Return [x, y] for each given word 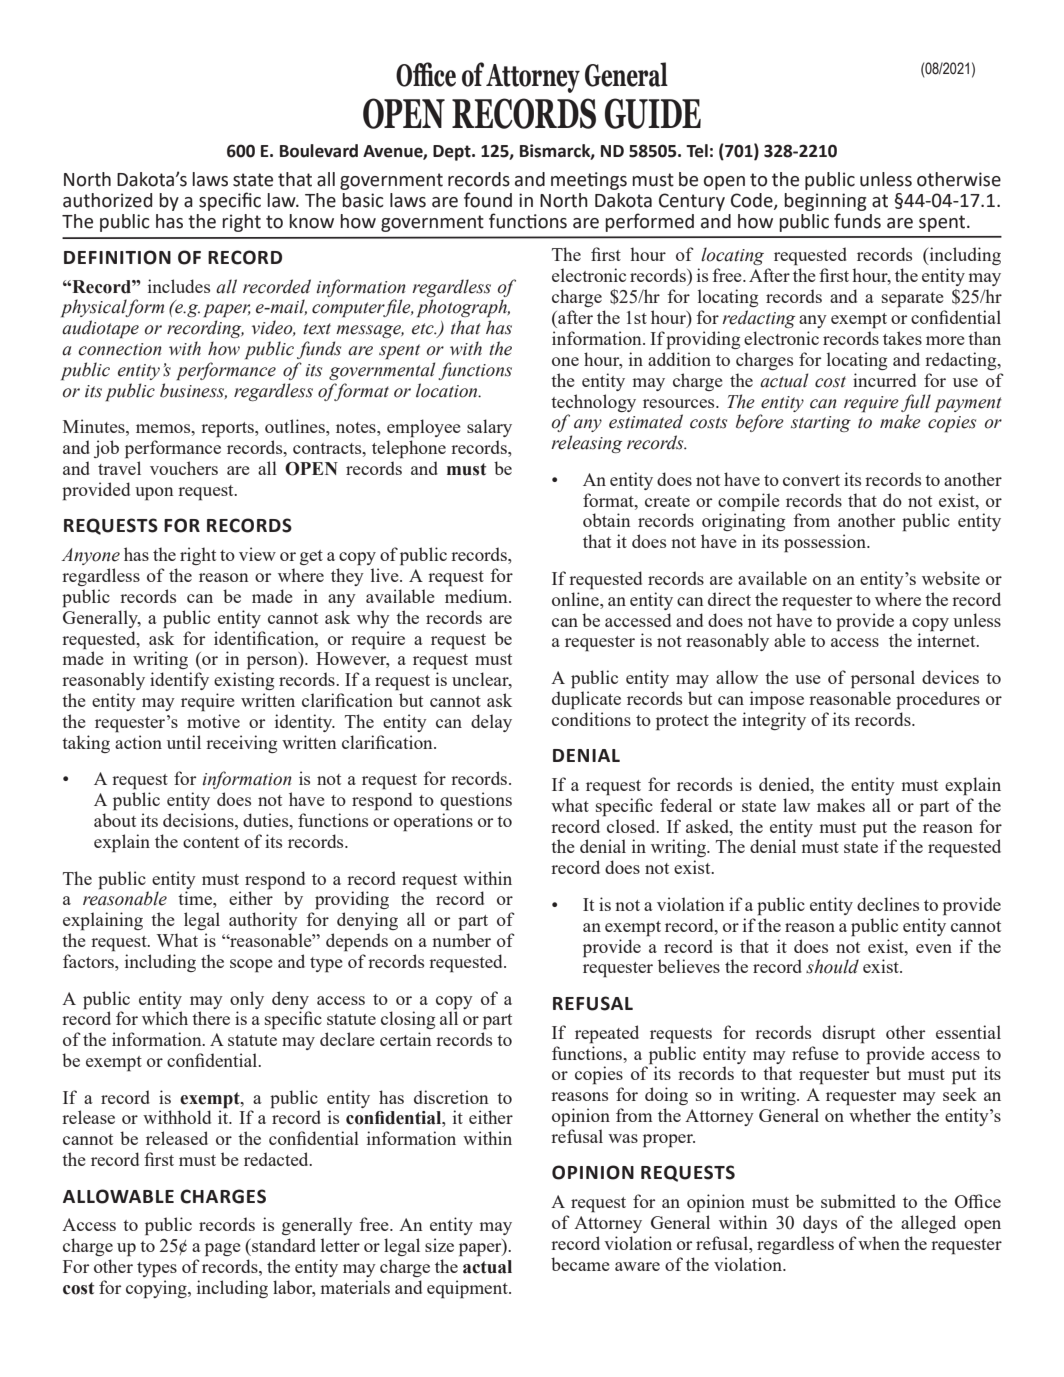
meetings [589, 181]
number [461, 940]
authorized [107, 200]
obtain [607, 520]
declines [888, 904]
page [223, 1250]
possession [826, 543]
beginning [825, 202]
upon [154, 494]
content [211, 842]
